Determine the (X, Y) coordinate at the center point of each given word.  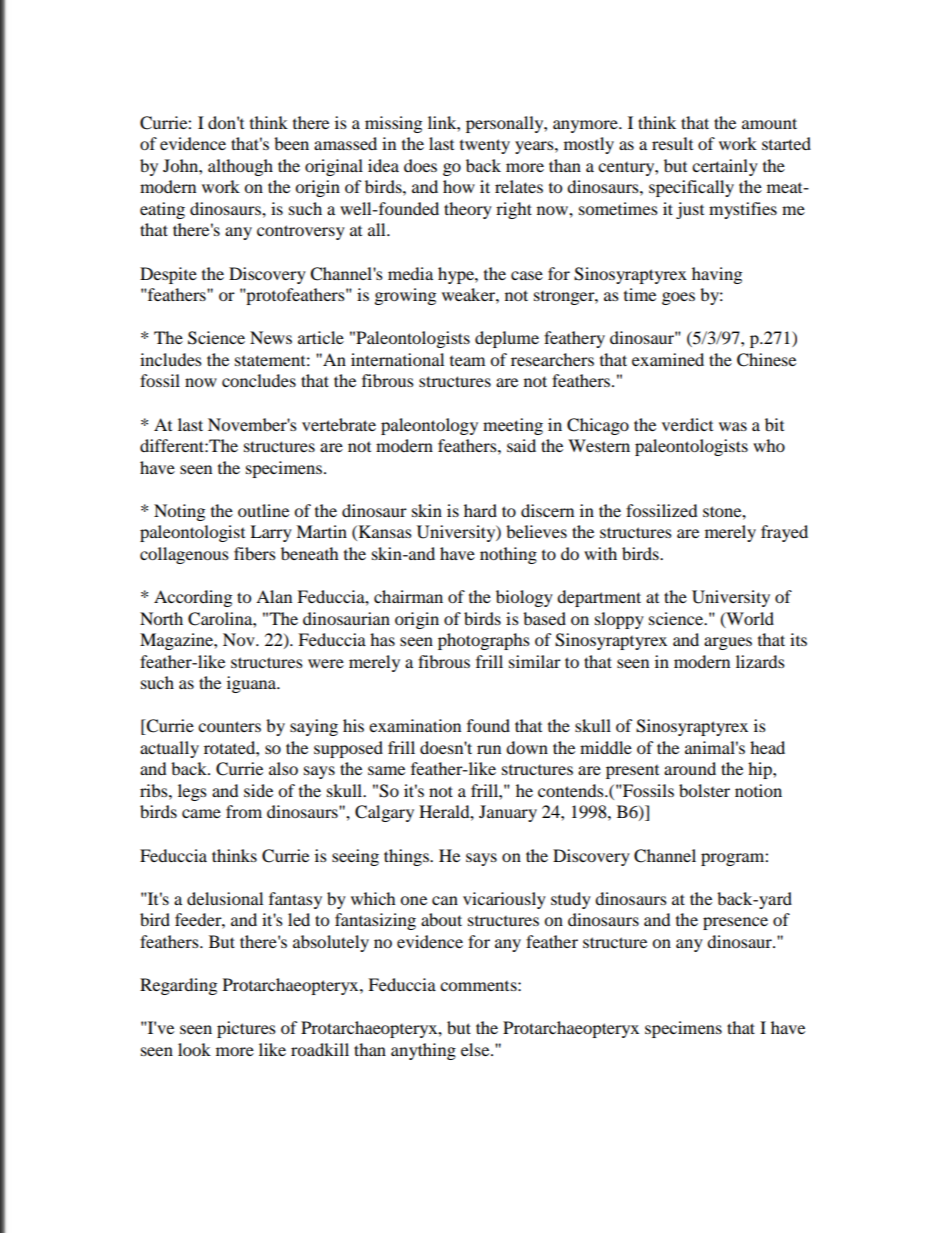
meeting (513, 426)
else (476, 1049)
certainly (725, 167)
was (733, 426)
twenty (485, 146)
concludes (259, 380)
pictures (246, 1029)
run (489, 749)
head (767, 747)
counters (229, 726)
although (240, 167)
